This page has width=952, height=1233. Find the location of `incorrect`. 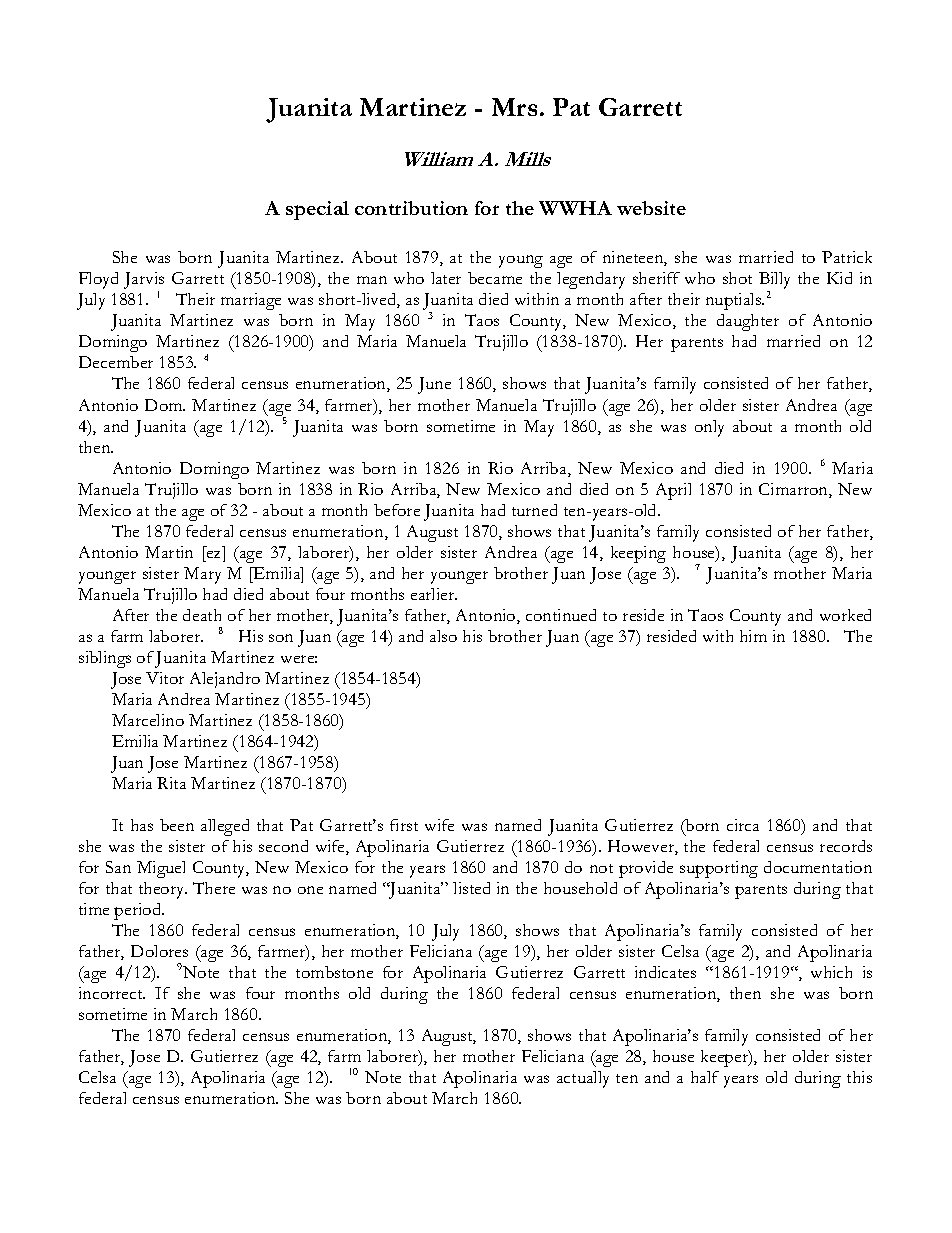

incorrect is located at coordinates (112, 993).
